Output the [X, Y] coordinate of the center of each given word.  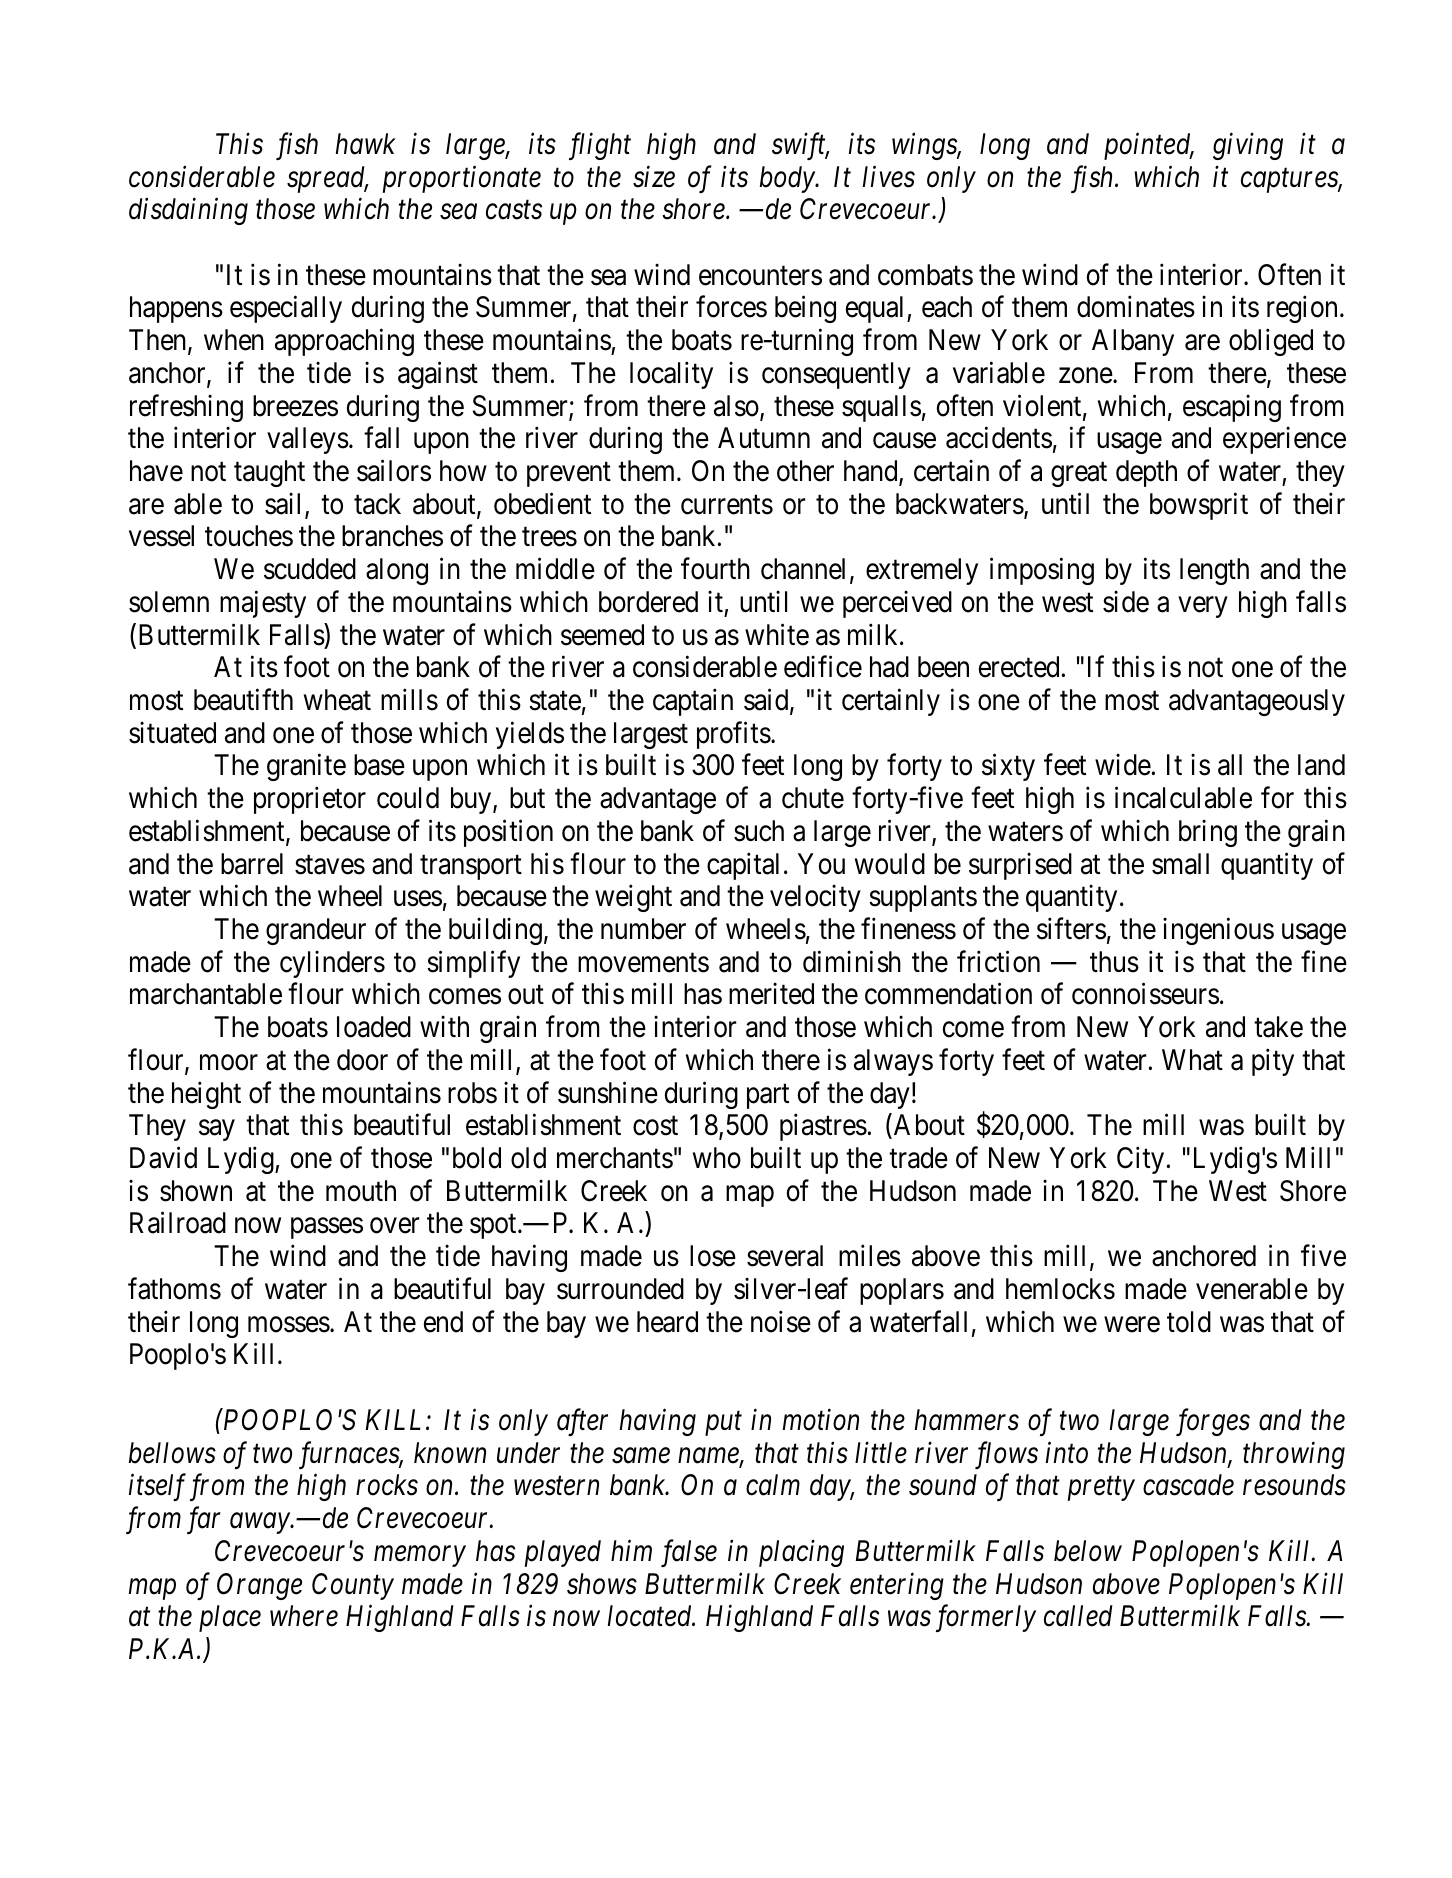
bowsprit [1199, 506]
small [1180, 864]
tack [377, 504]
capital [743, 866]
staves [330, 865]
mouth [361, 1191]
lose [713, 1256]
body [788, 179]
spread [327, 179]
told [1189, 1322]
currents [727, 505]
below [1088, 1551]
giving [1248, 146]
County [353, 1586]
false [689, 1553]
